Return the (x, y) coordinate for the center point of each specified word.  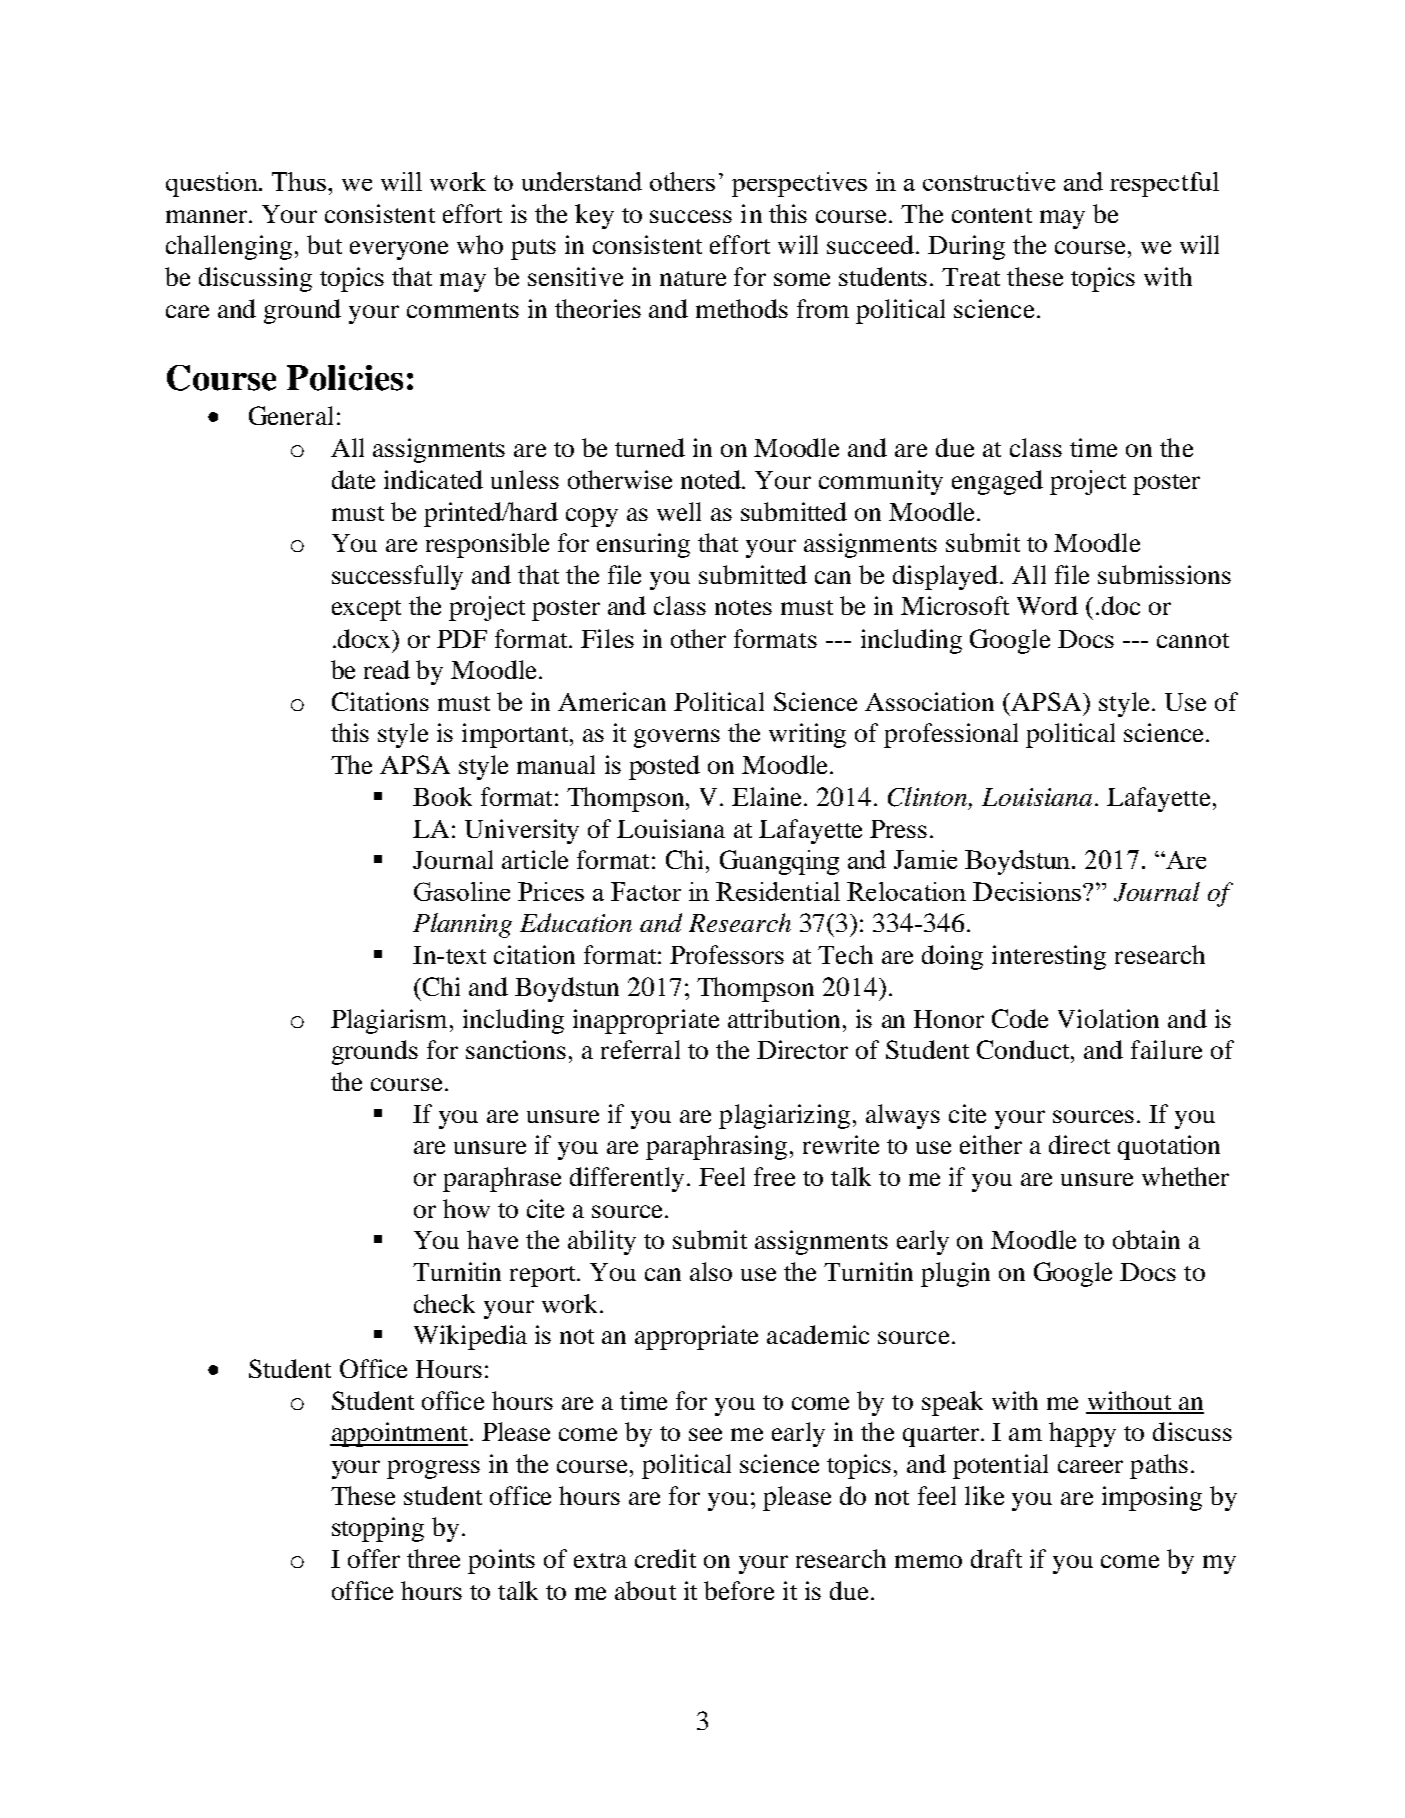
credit (665, 1558)
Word (1047, 605)
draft (996, 1558)
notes (743, 607)
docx (365, 638)
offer (374, 1558)
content (992, 215)
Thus (299, 181)
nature (693, 278)
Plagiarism (389, 1021)
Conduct (1024, 1049)
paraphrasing (716, 1147)
